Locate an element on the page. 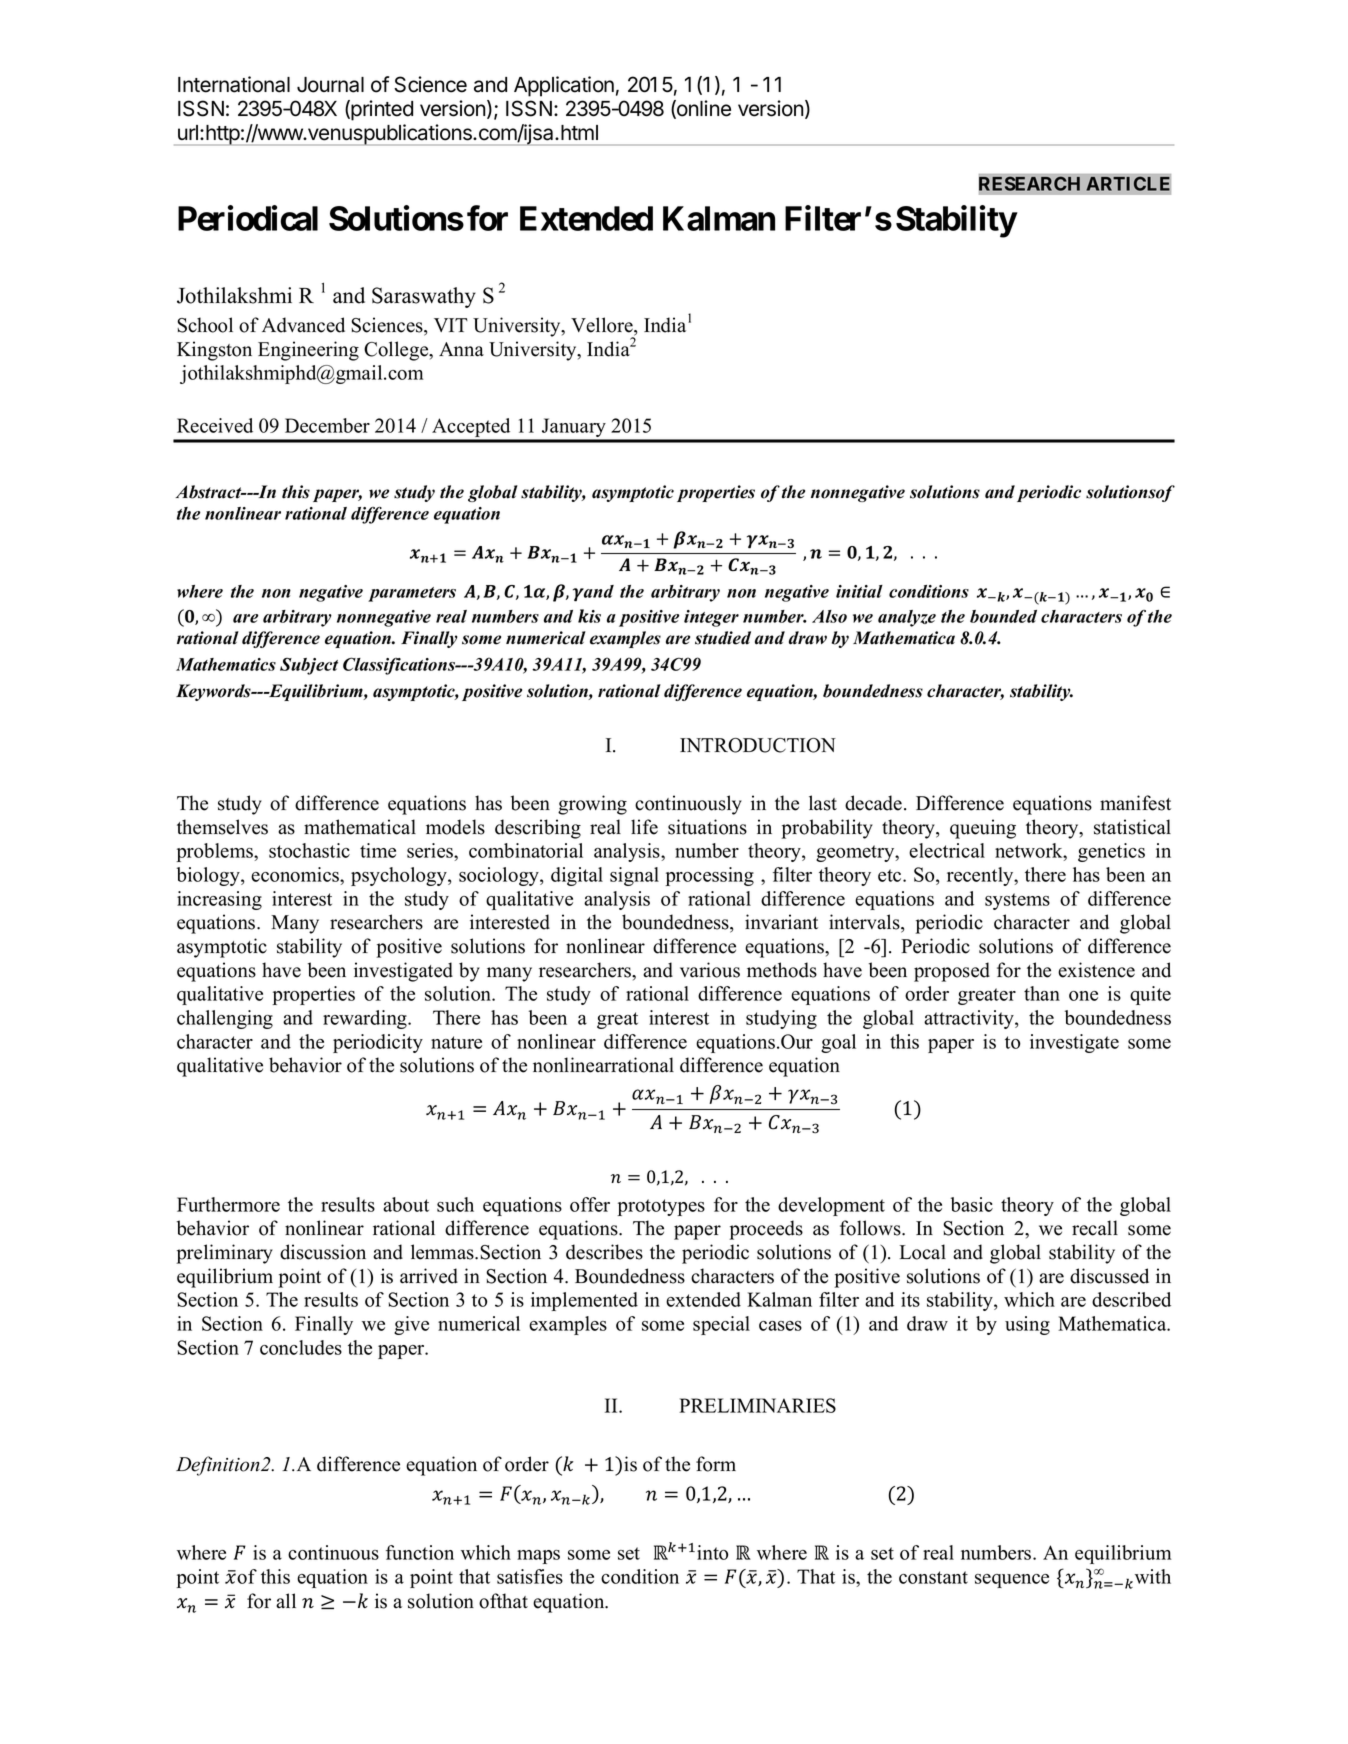 The image size is (1348, 1744). initial is located at coordinates (859, 591).
